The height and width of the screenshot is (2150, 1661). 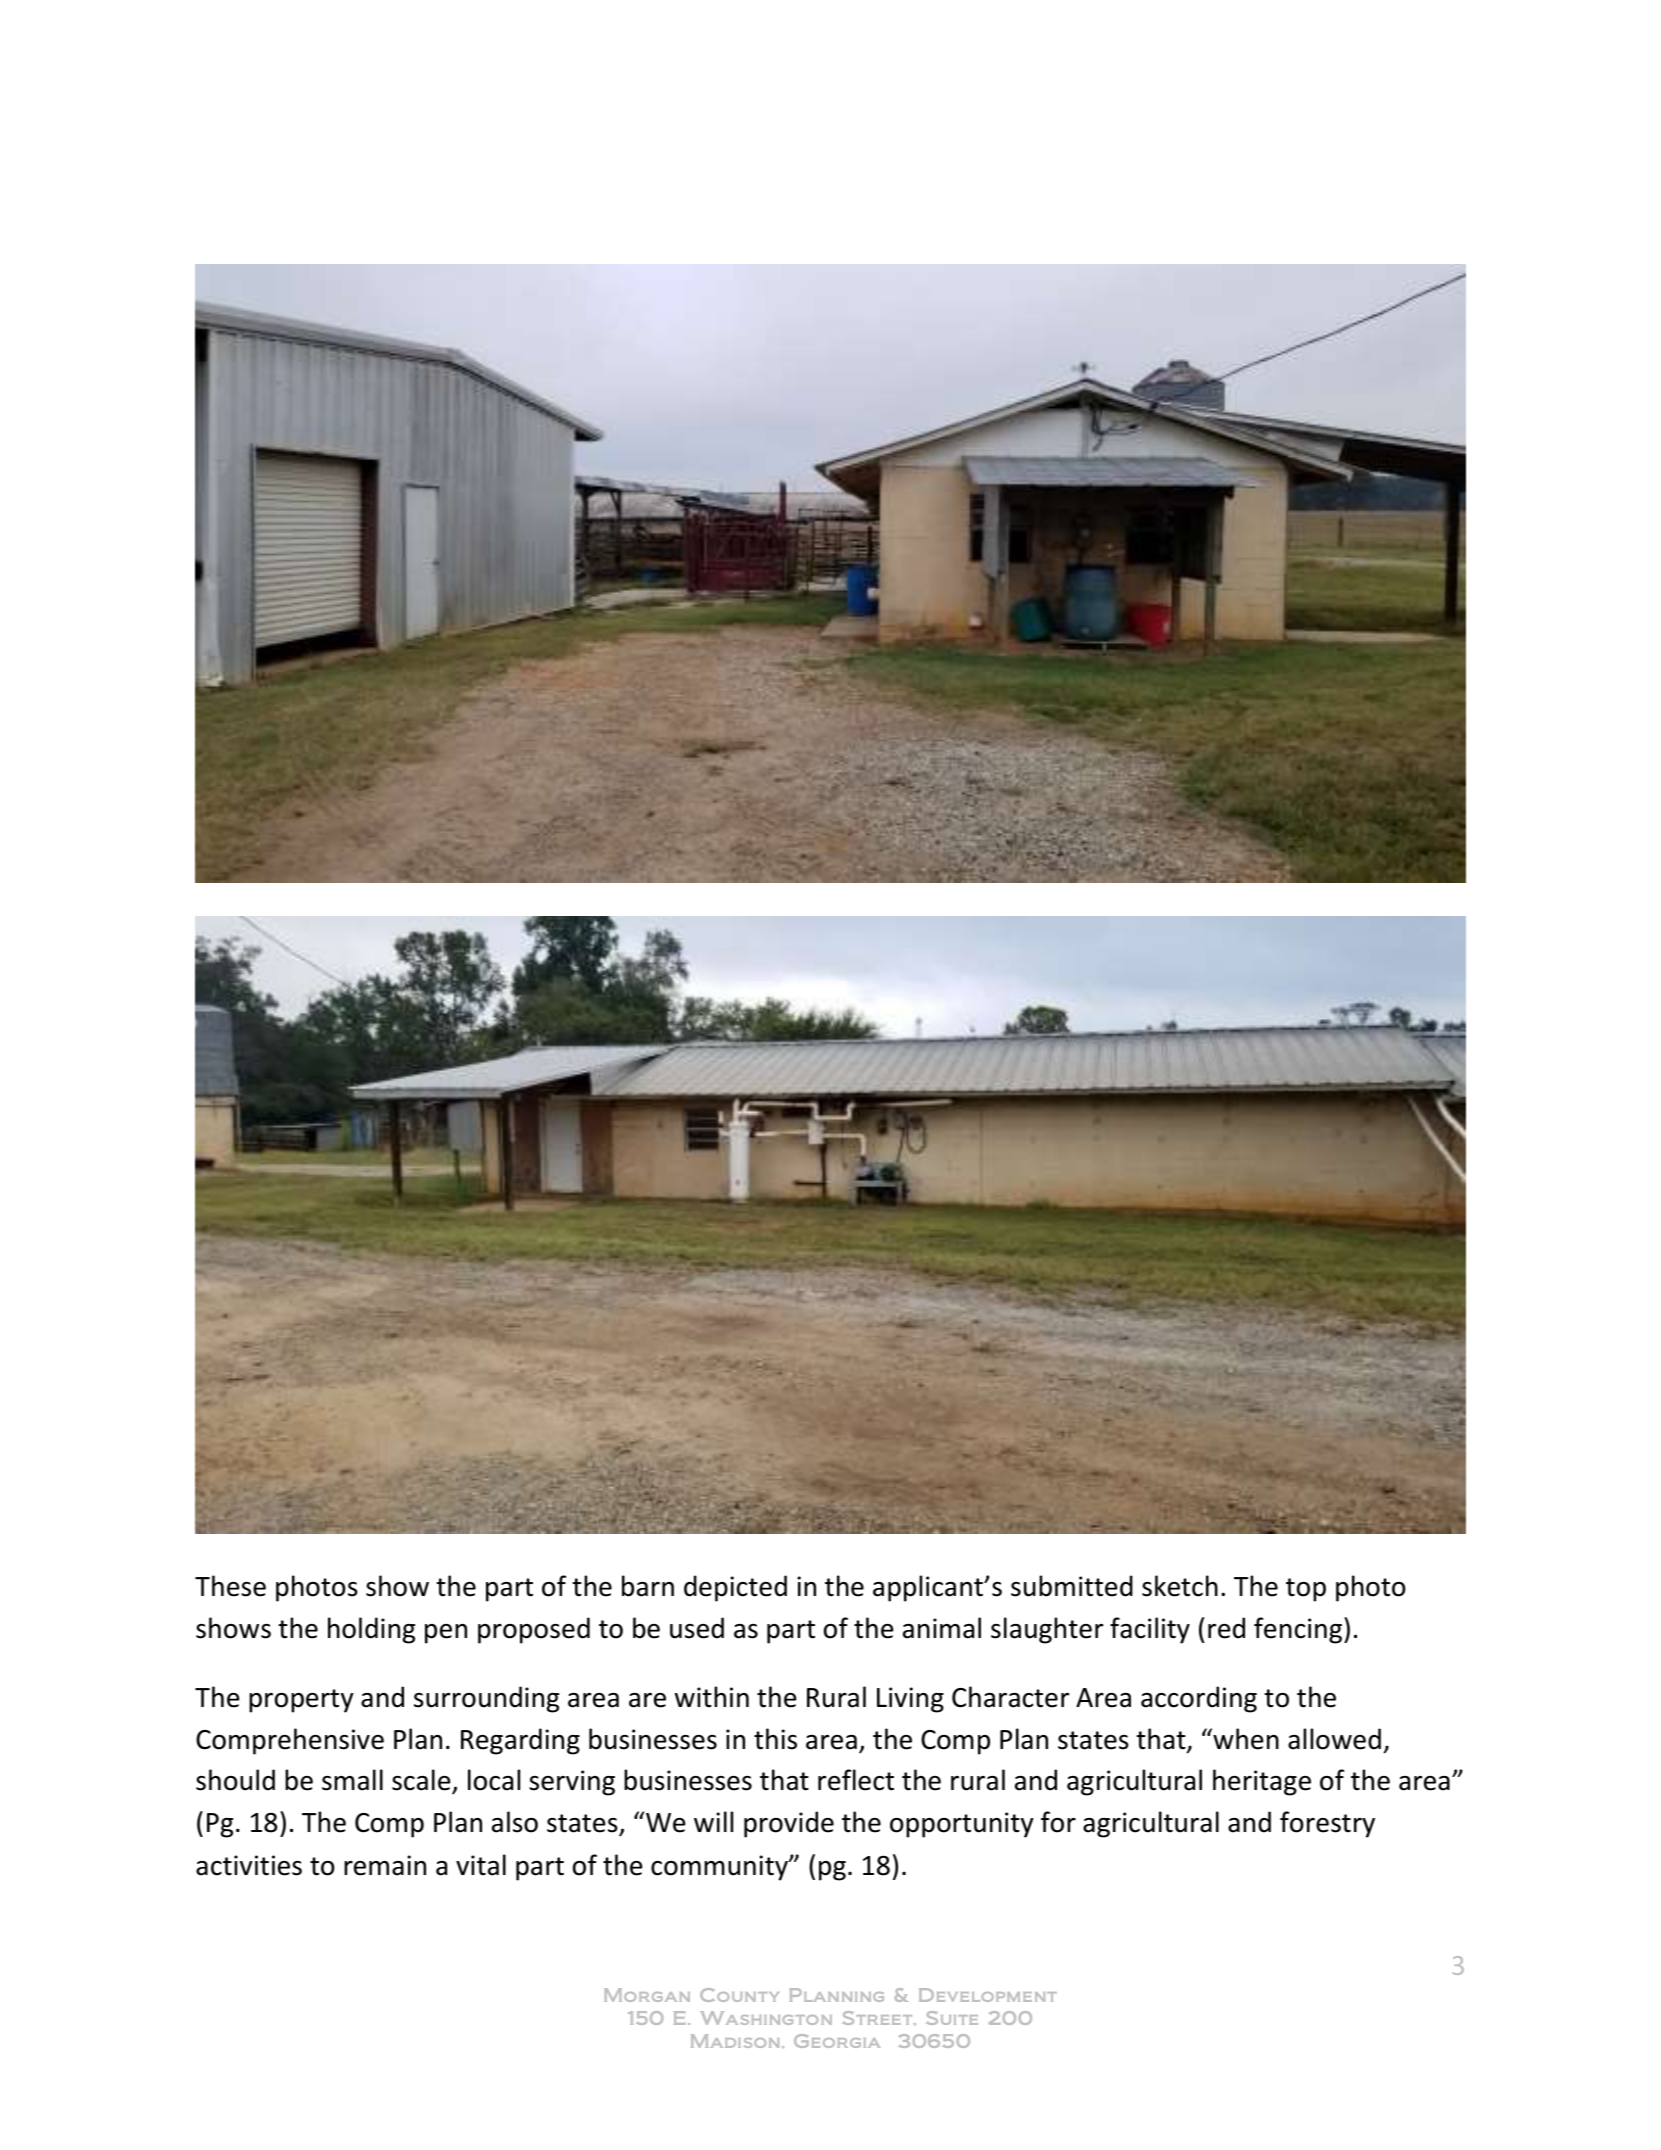 I want to click on top, so click(x=1306, y=1590).
